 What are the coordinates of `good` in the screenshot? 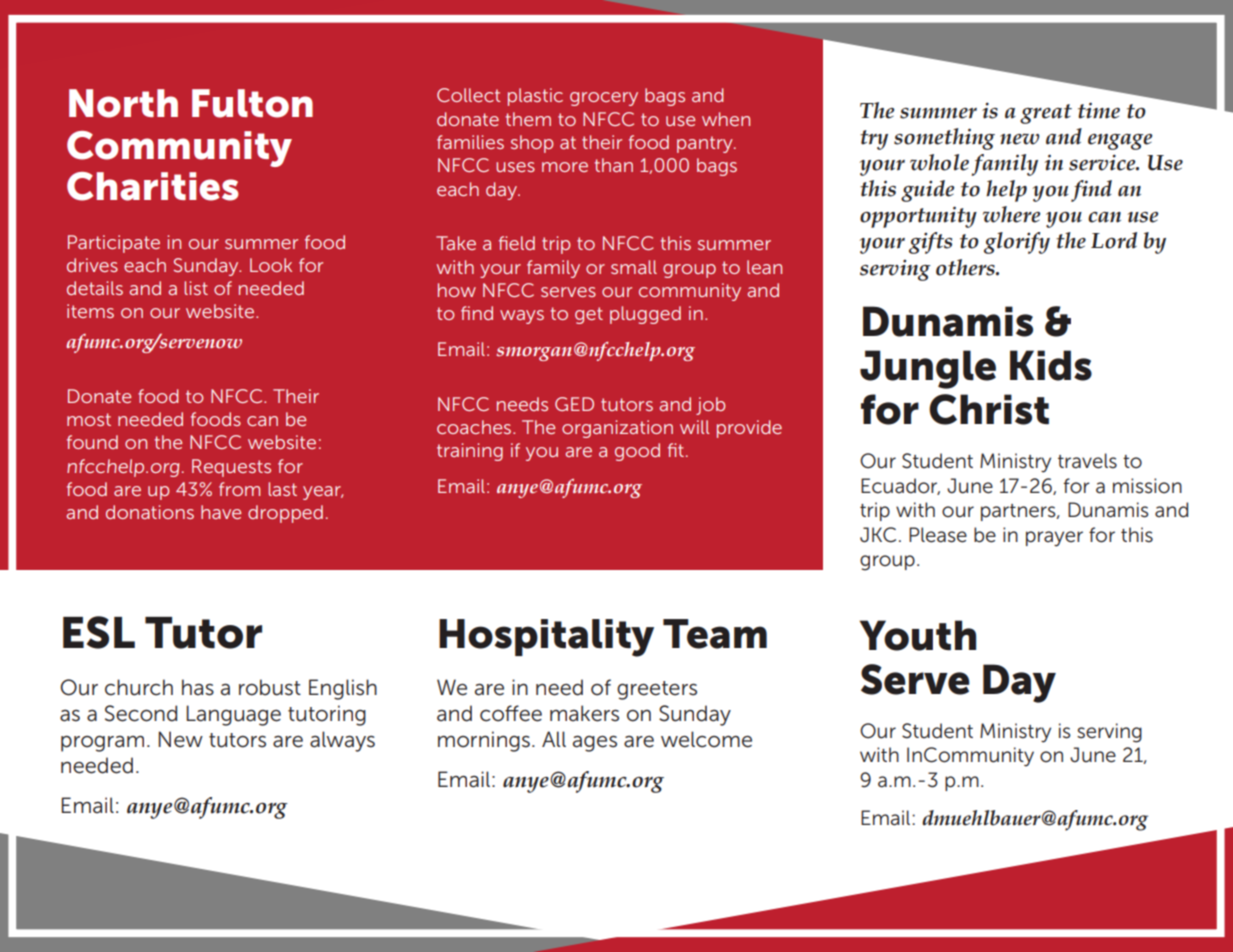 It's located at (637, 452).
